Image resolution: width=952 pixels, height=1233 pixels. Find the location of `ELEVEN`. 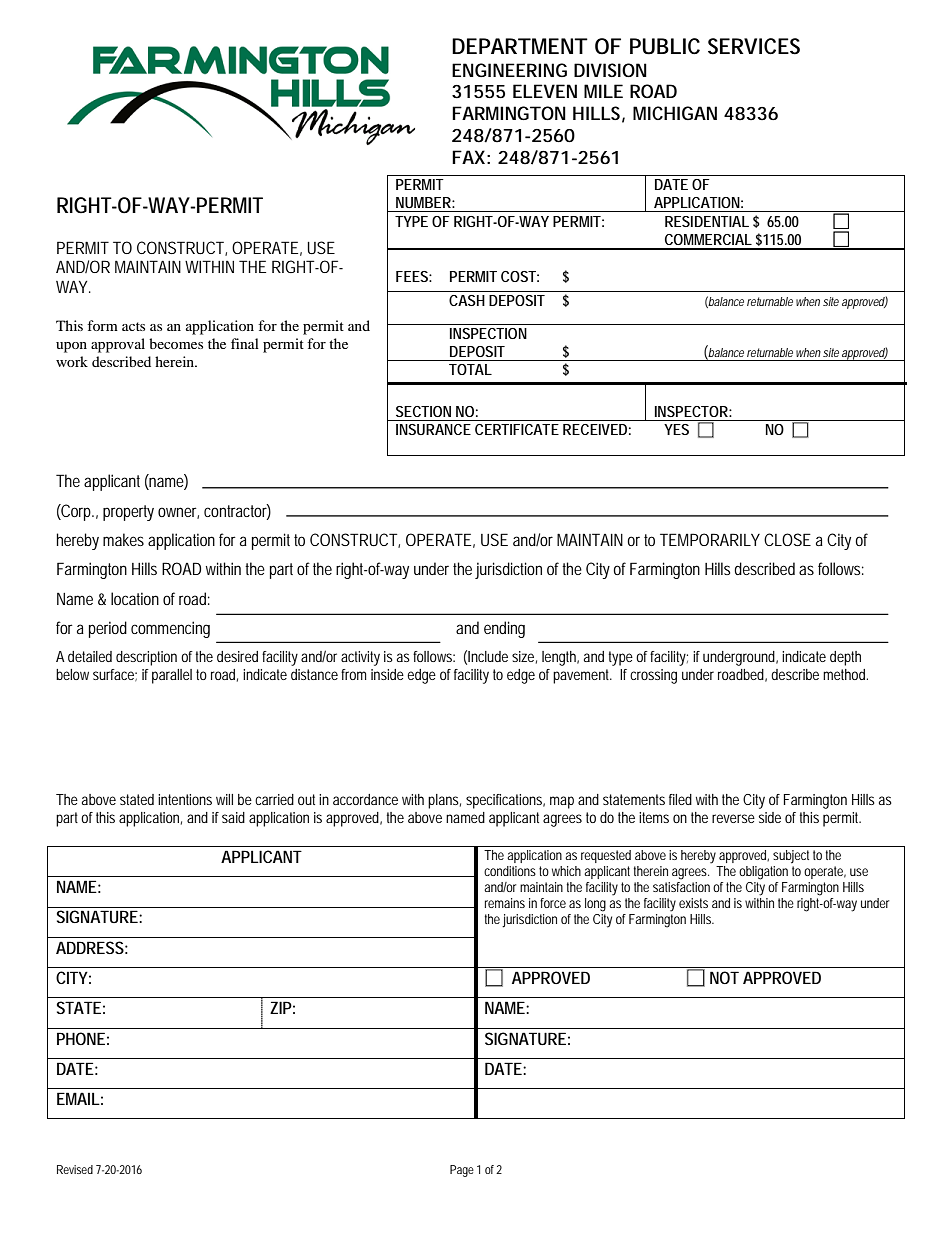

ELEVEN is located at coordinates (545, 91).
